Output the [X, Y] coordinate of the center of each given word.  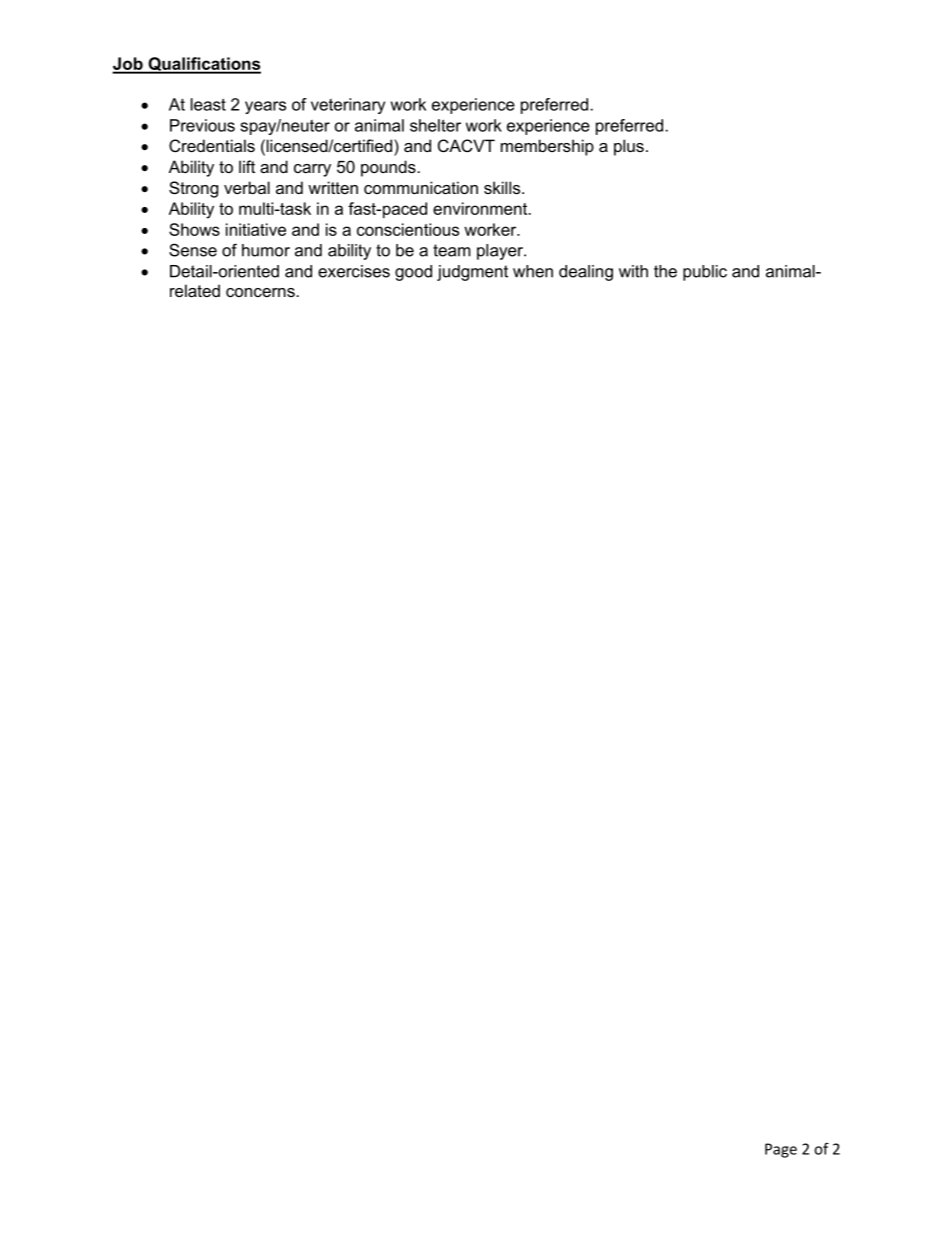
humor [266, 250]
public [705, 273]
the [665, 271]
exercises [354, 271]
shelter [435, 125]
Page [781, 1150]
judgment [472, 273]
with [633, 271]
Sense [193, 250]
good [413, 273]
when [533, 271]
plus [629, 147]
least [208, 104]
